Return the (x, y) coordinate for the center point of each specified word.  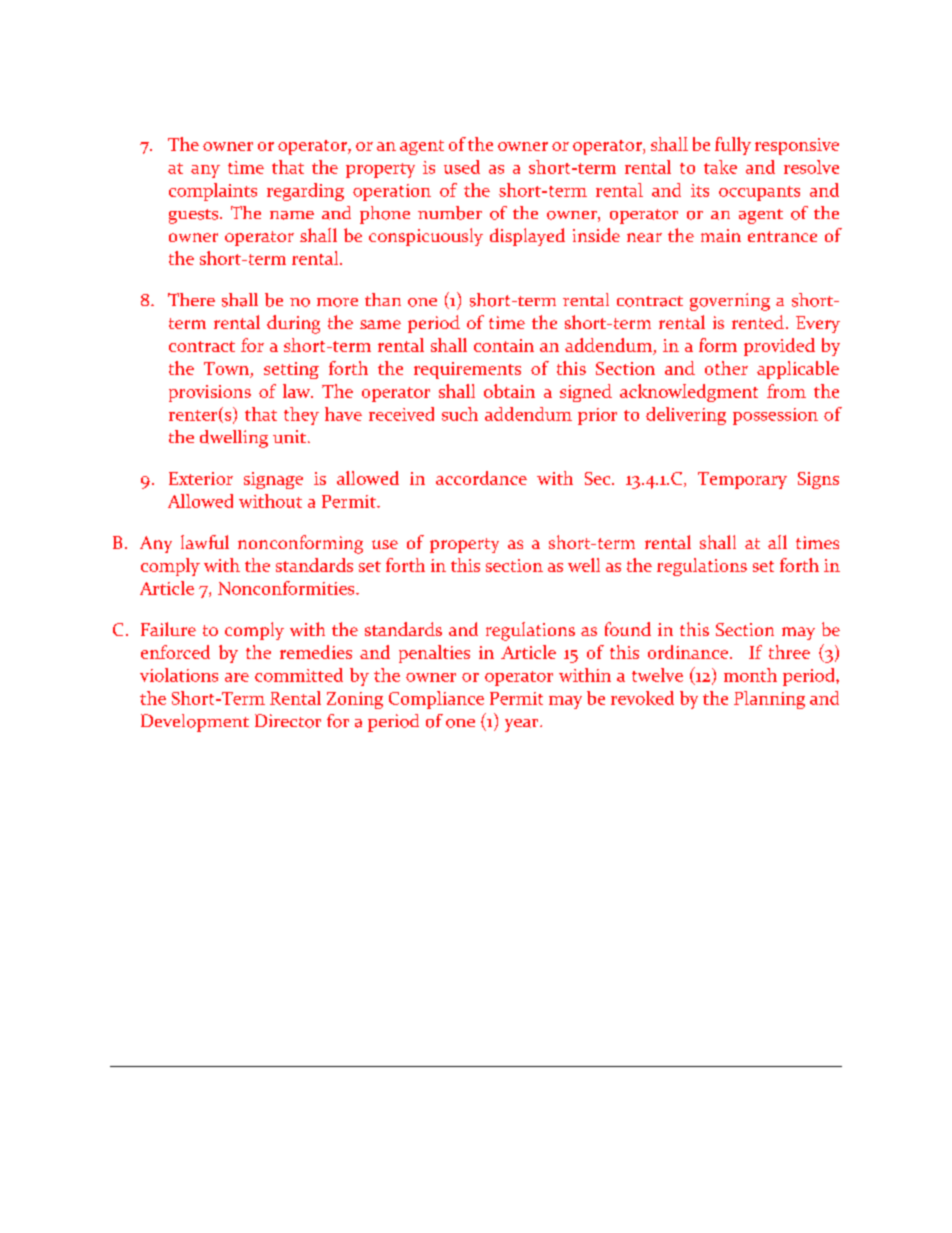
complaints (213, 192)
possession (775, 416)
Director (288, 721)
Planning (769, 700)
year (523, 725)
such (460, 414)
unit (289, 437)
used (462, 167)
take (720, 167)
